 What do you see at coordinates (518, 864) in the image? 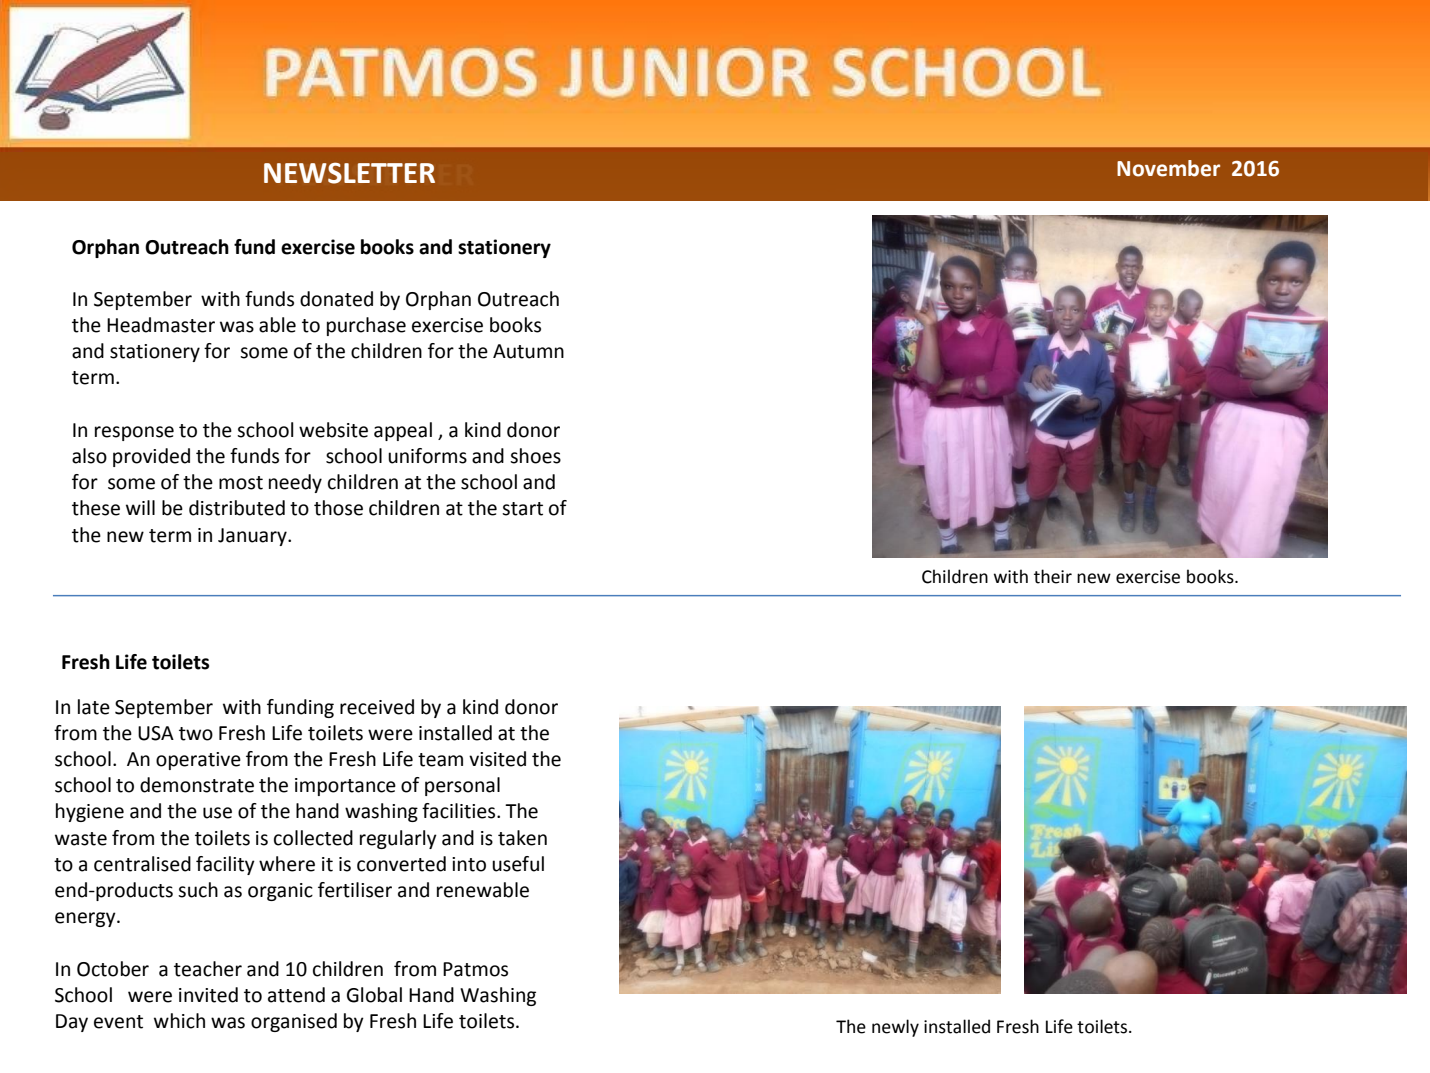
I see `useful` at bounding box center [518, 864].
